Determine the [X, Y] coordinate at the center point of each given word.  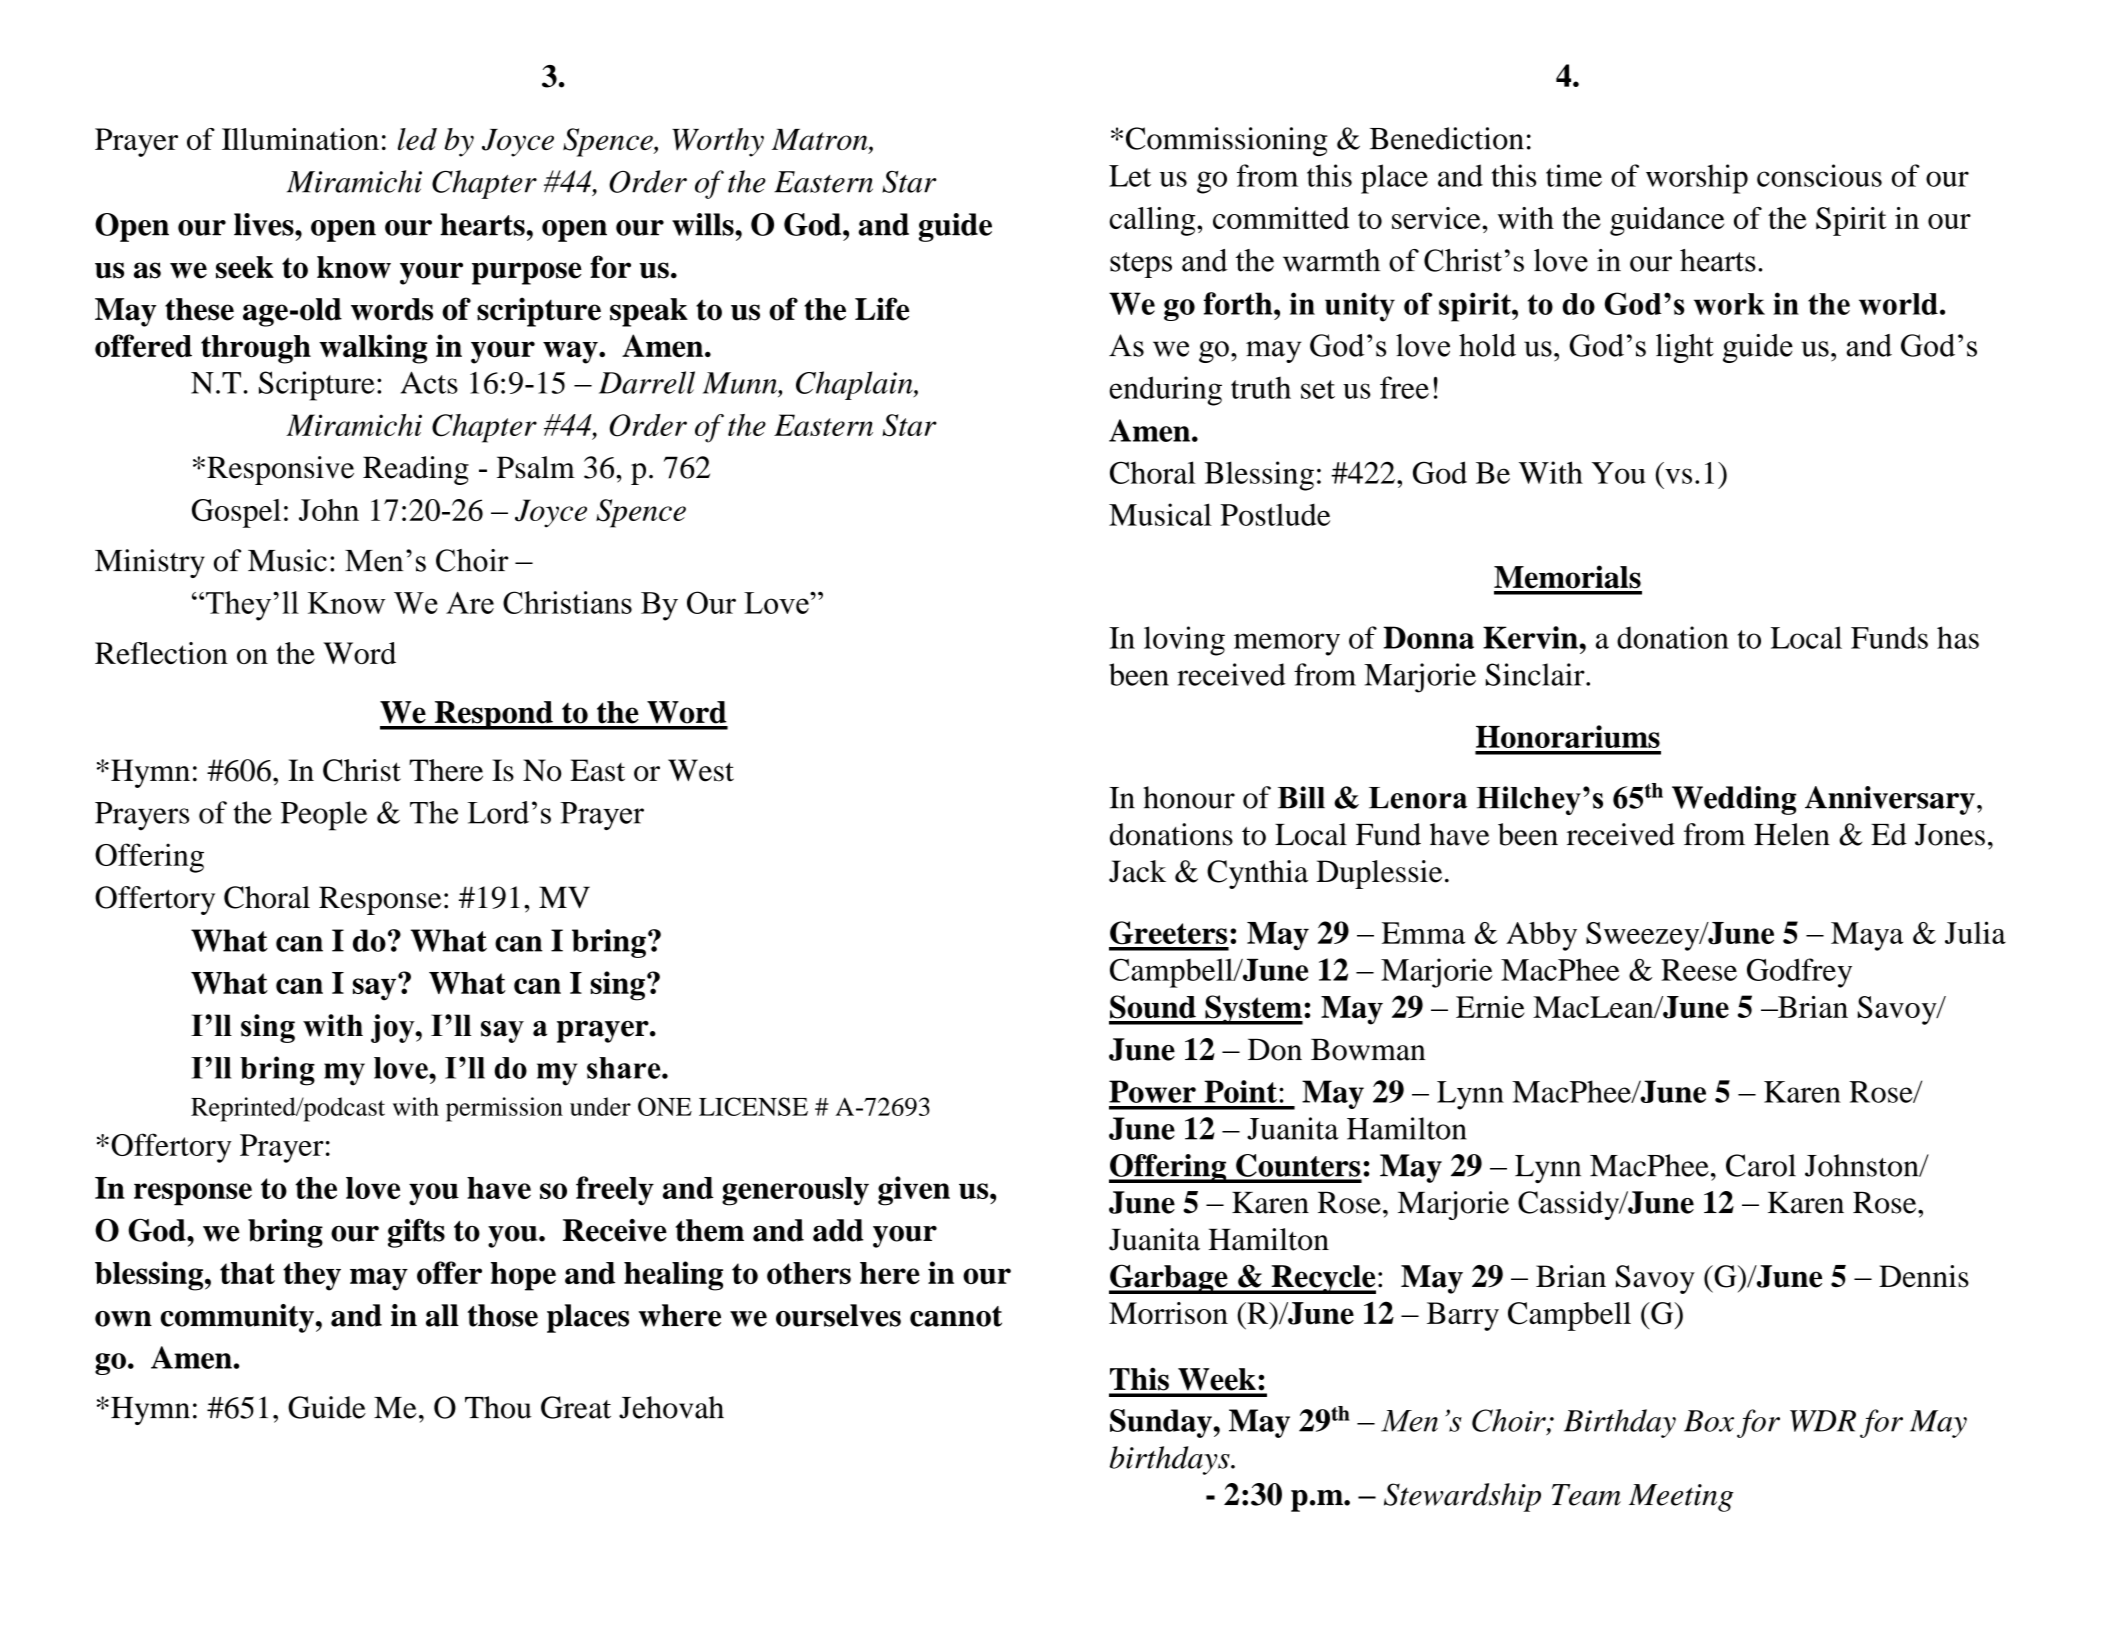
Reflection [161, 653]
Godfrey [1799, 973]
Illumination [300, 139]
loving [1184, 641]
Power [1152, 1091]
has [1958, 637]
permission [504, 1109]
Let [1130, 176]
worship [1697, 179]
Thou [498, 1407]
